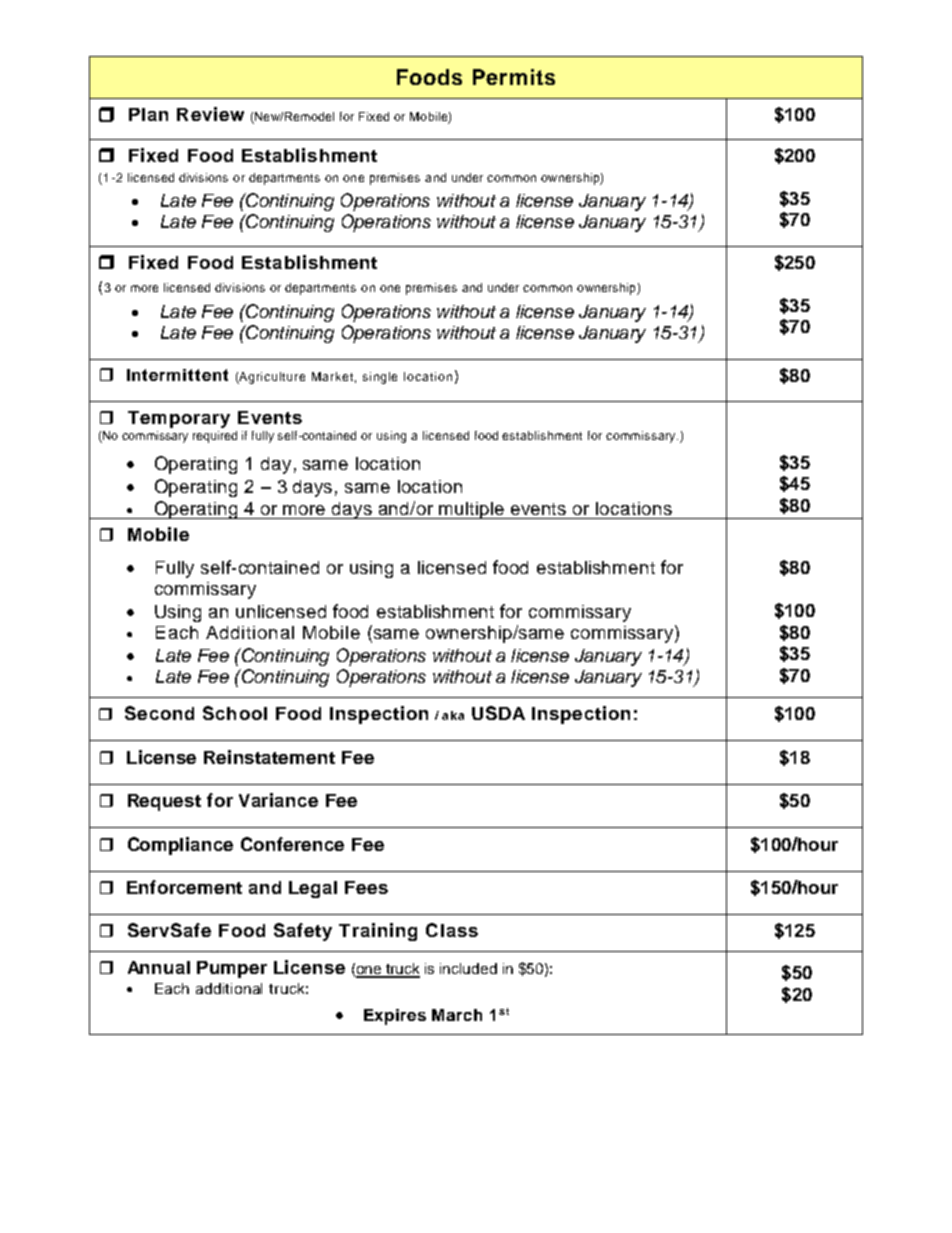  I want to click on USDA, so click(498, 713).
